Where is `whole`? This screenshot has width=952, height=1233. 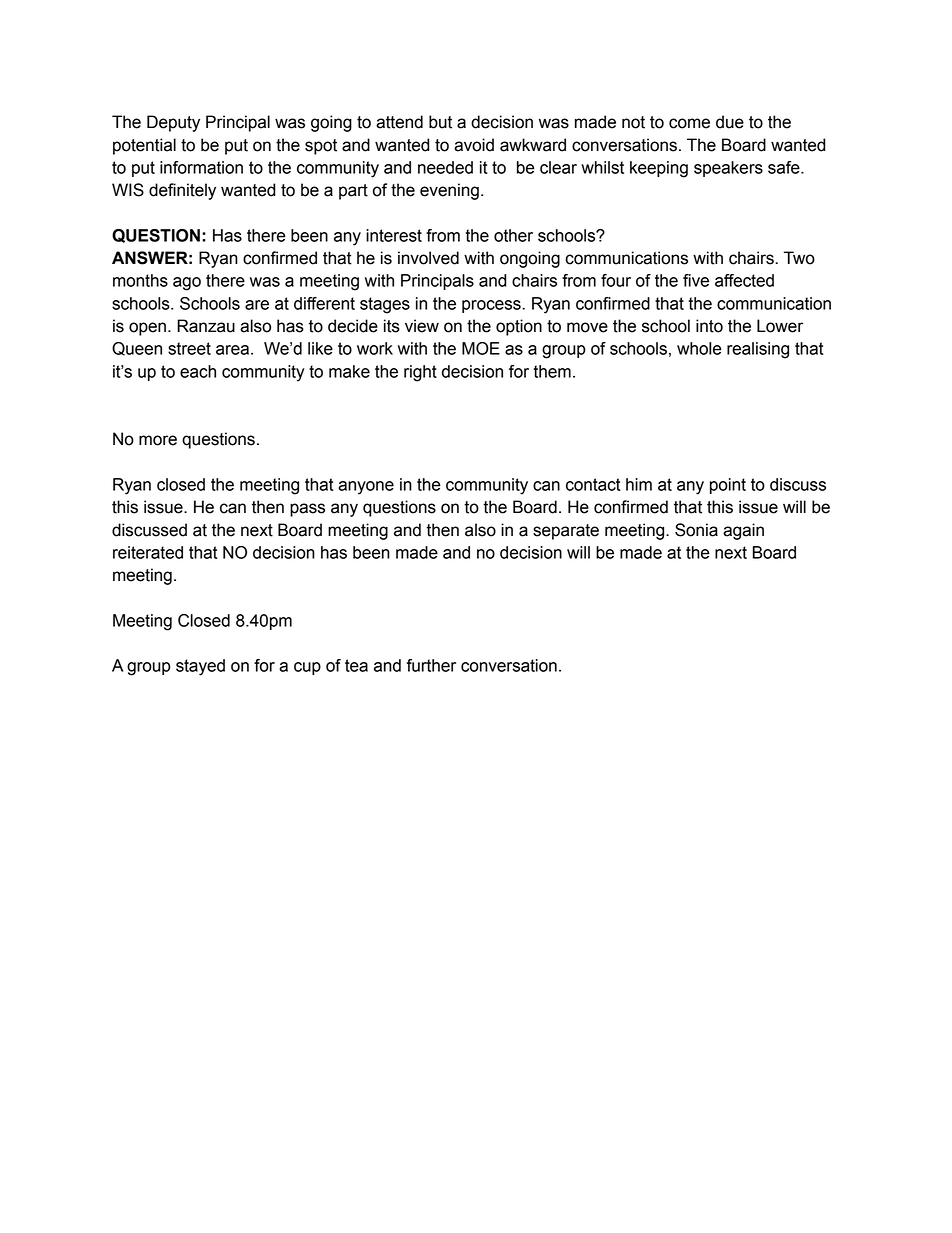 whole is located at coordinates (699, 348).
